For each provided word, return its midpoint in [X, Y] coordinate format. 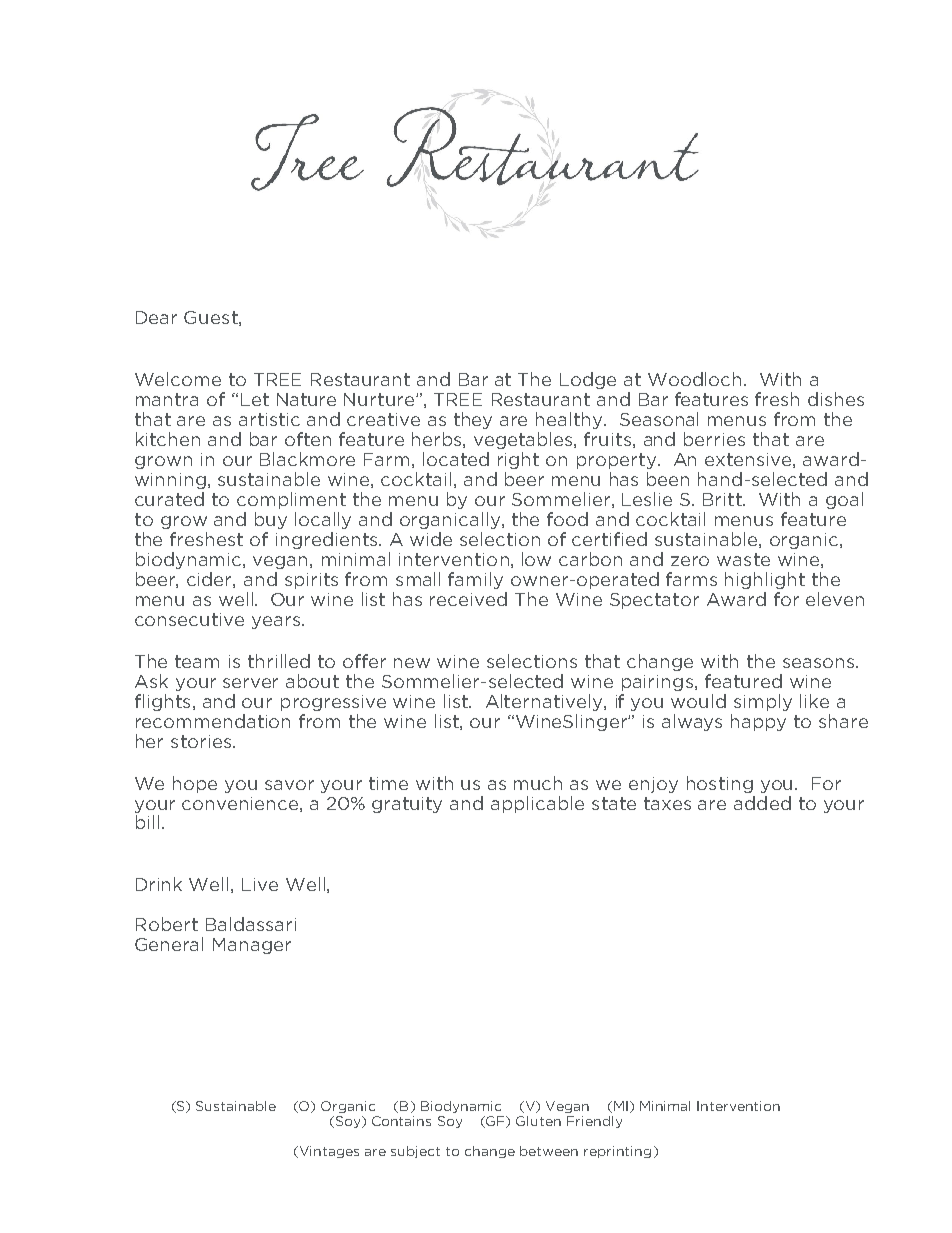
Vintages [328, 1152]
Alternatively [545, 702]
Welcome [178, 379]
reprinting [617, 1152]
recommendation [213, 721]
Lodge [588, 380]
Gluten [538, 1121]
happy [758, 722]
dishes [836, 399]
